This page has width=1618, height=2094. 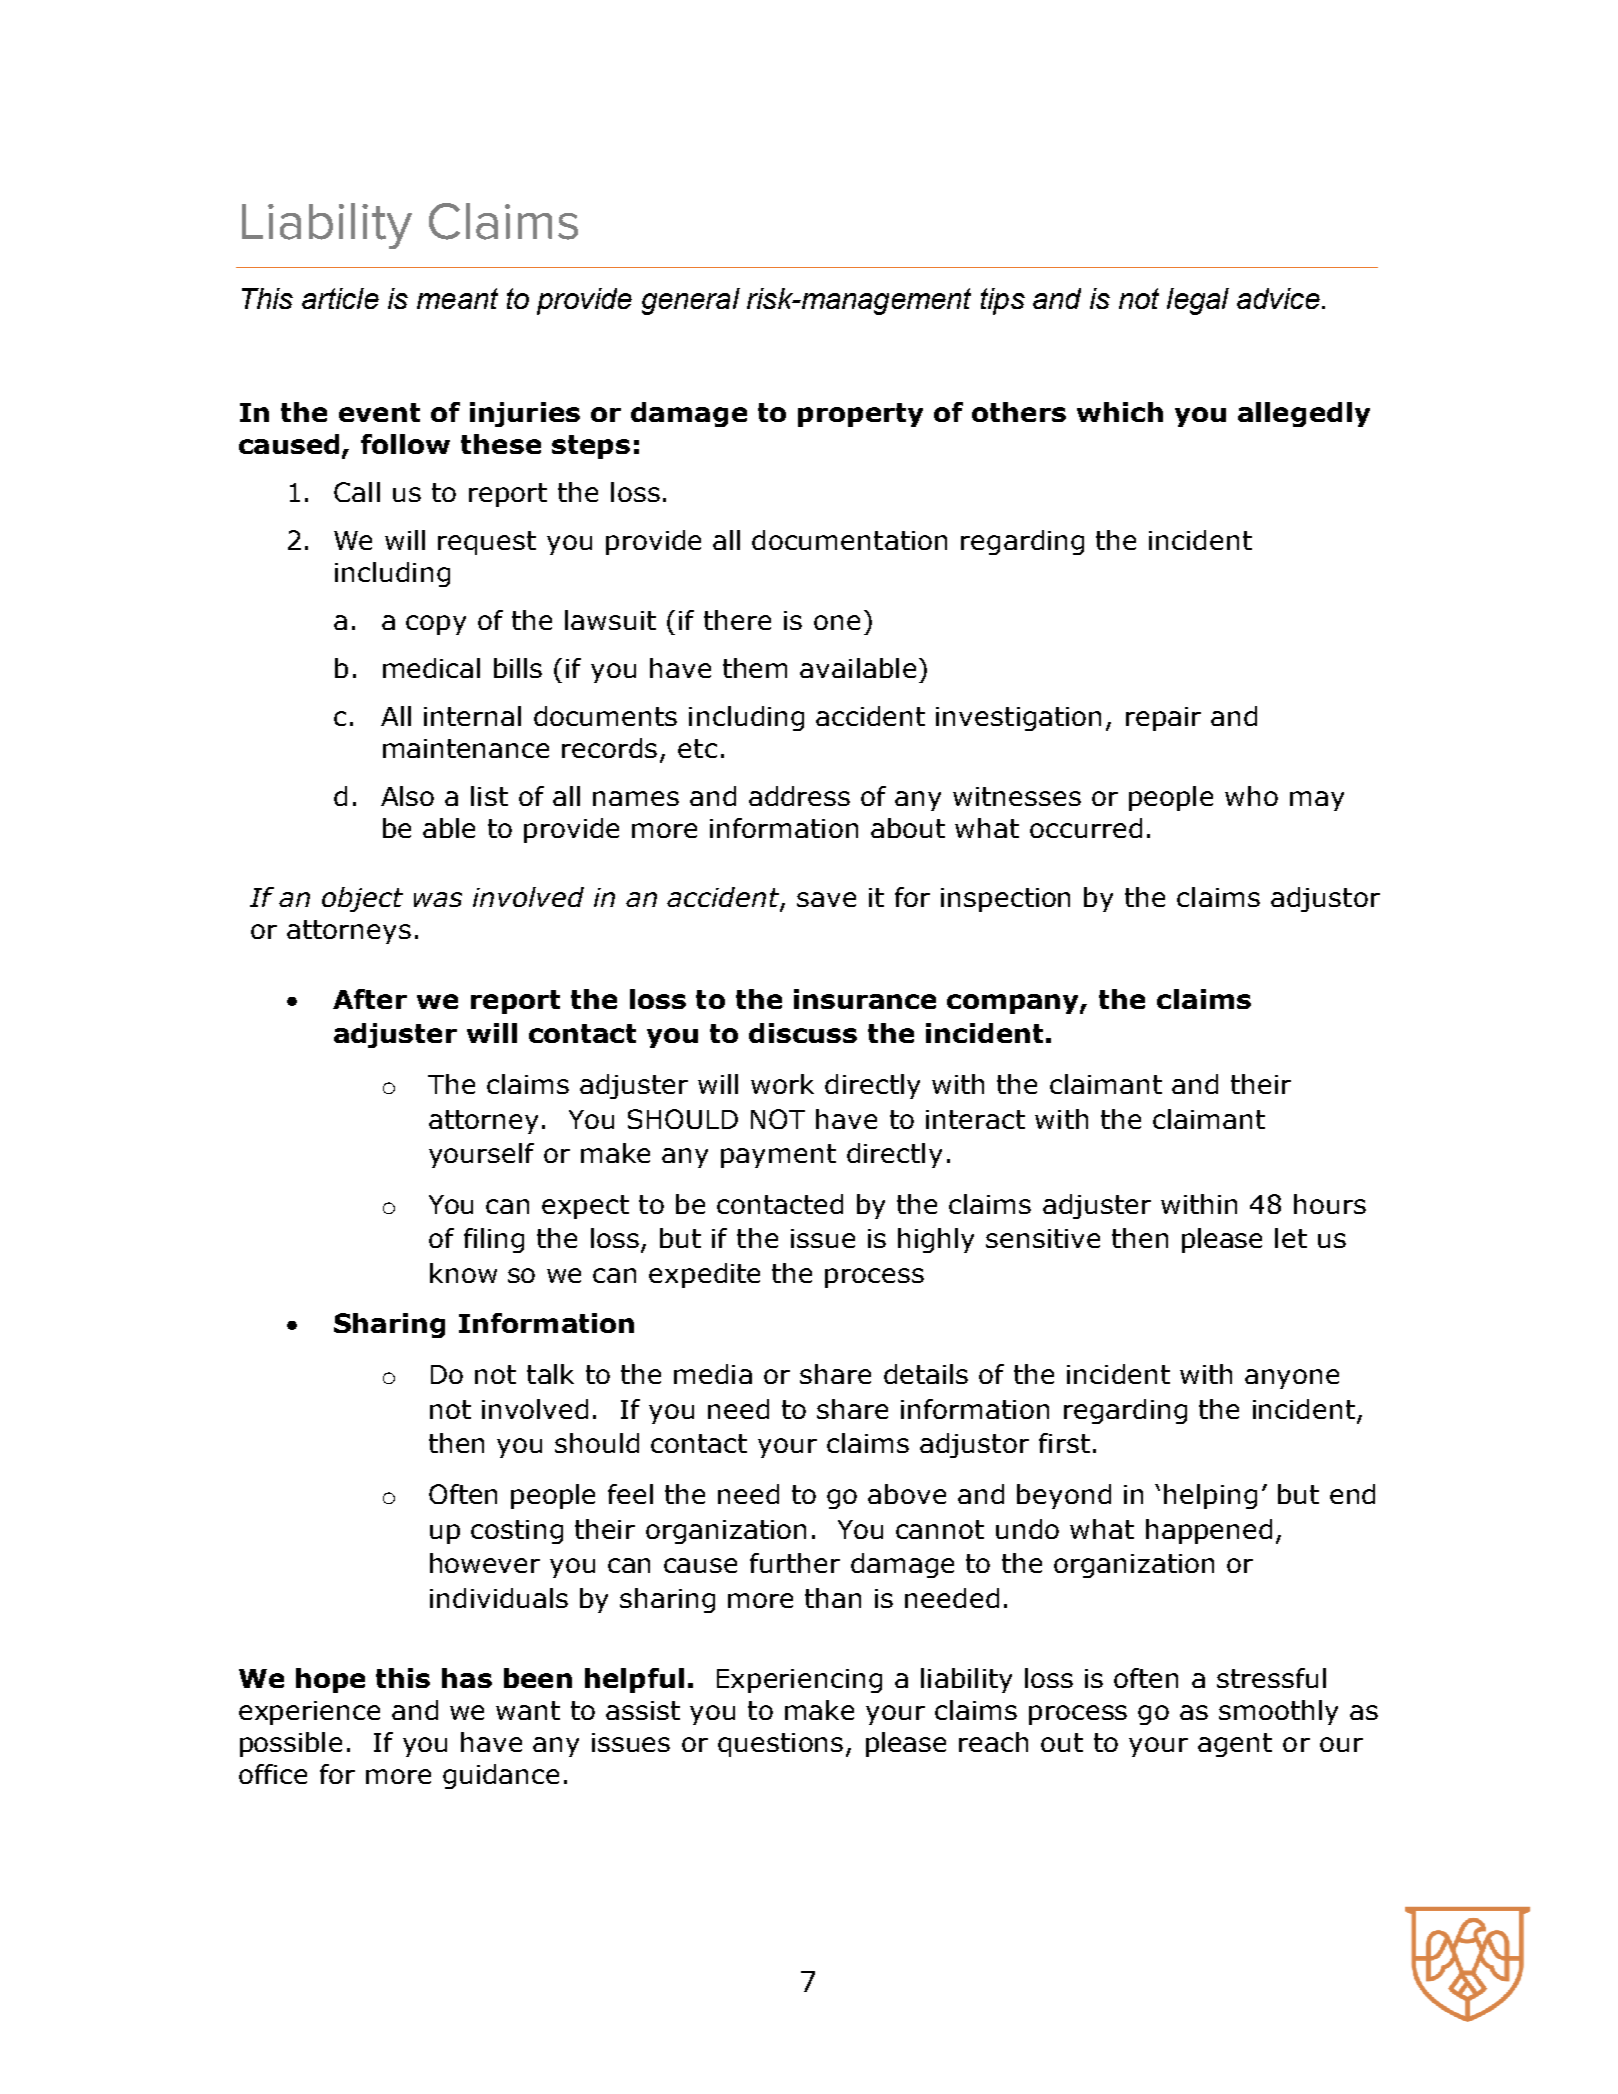 I want to click on let, so click(x=1291, y=1238).
